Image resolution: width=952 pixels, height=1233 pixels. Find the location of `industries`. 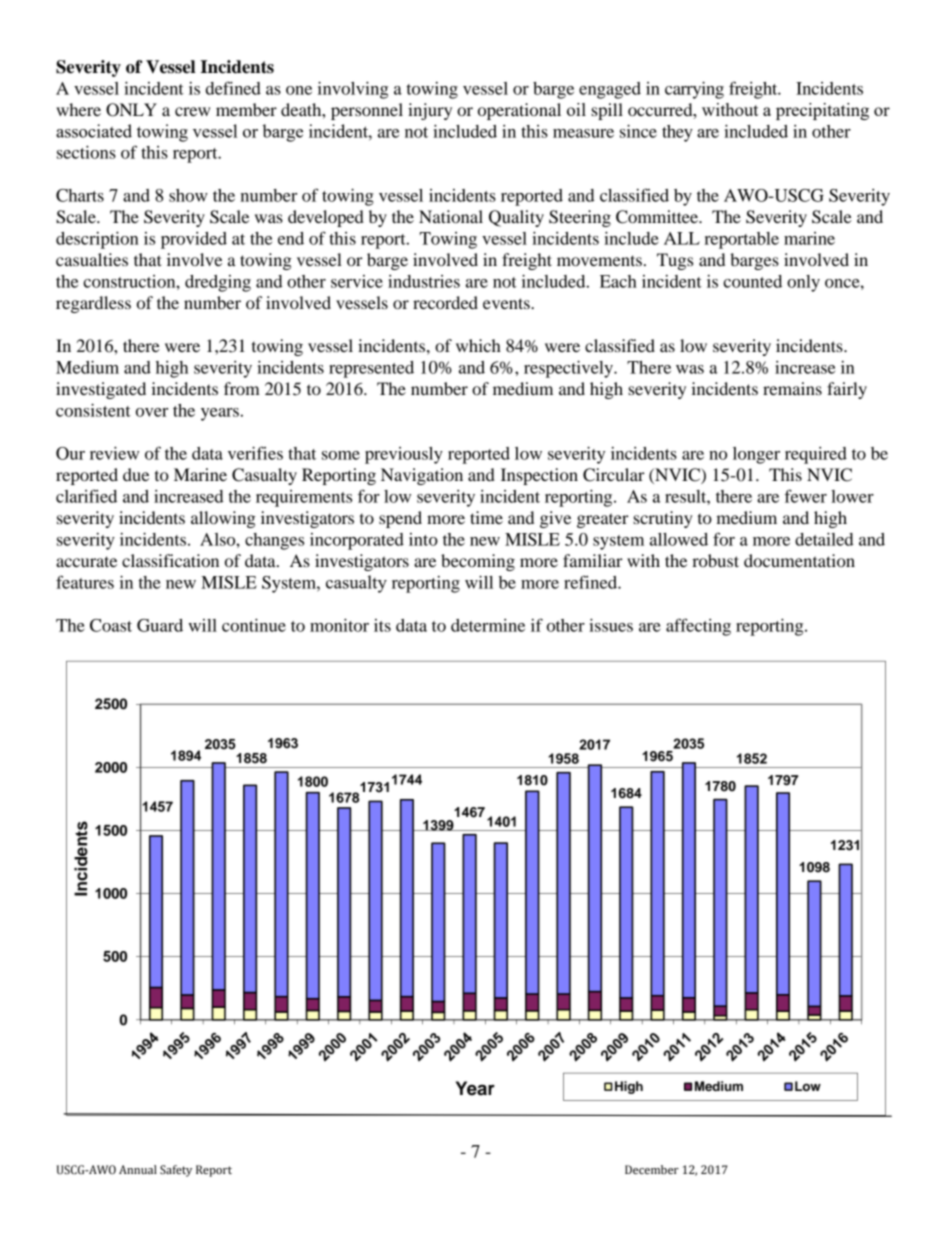

industries is located at coordinates (424, 281).
